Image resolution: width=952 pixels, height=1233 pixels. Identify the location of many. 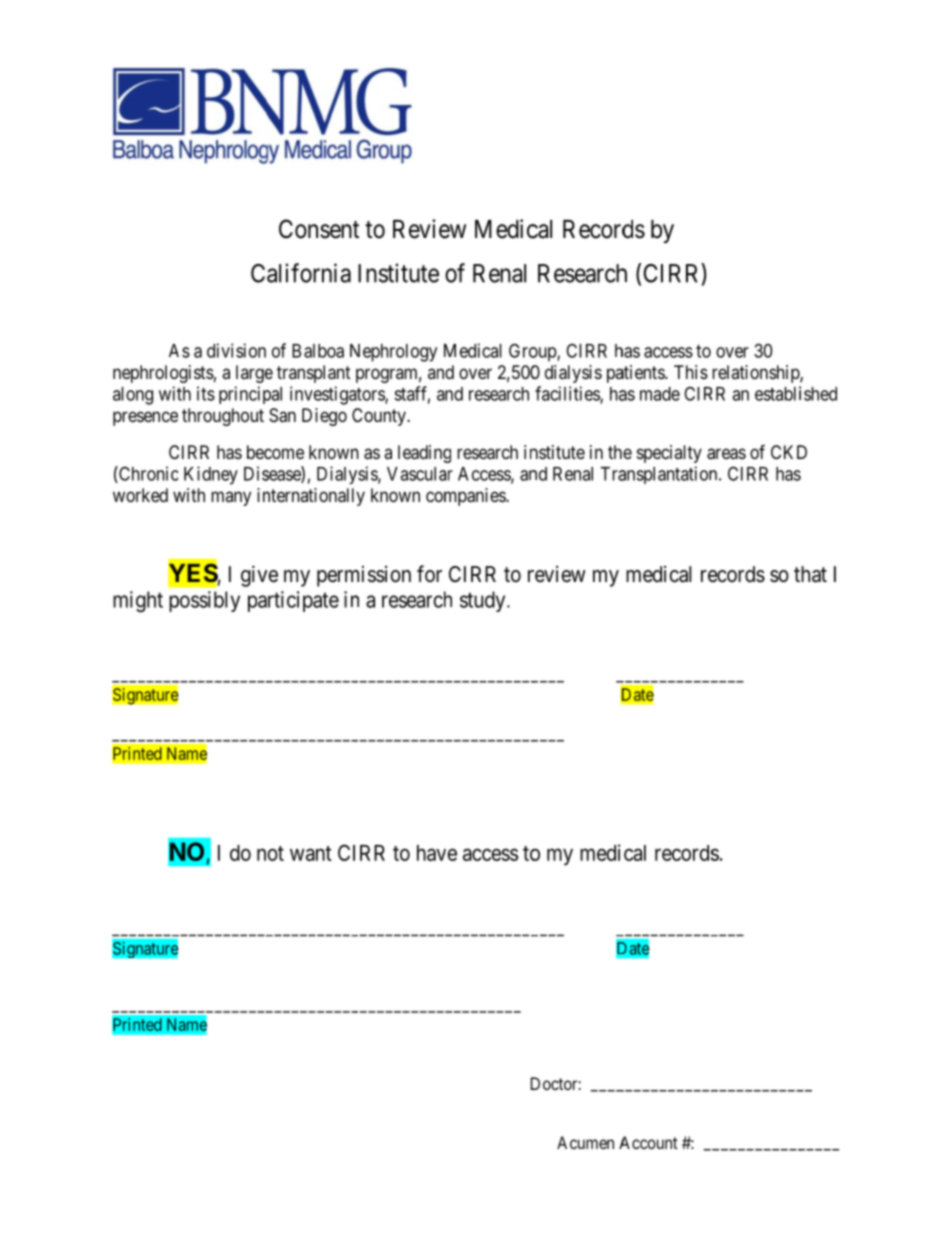
(231, 498).
